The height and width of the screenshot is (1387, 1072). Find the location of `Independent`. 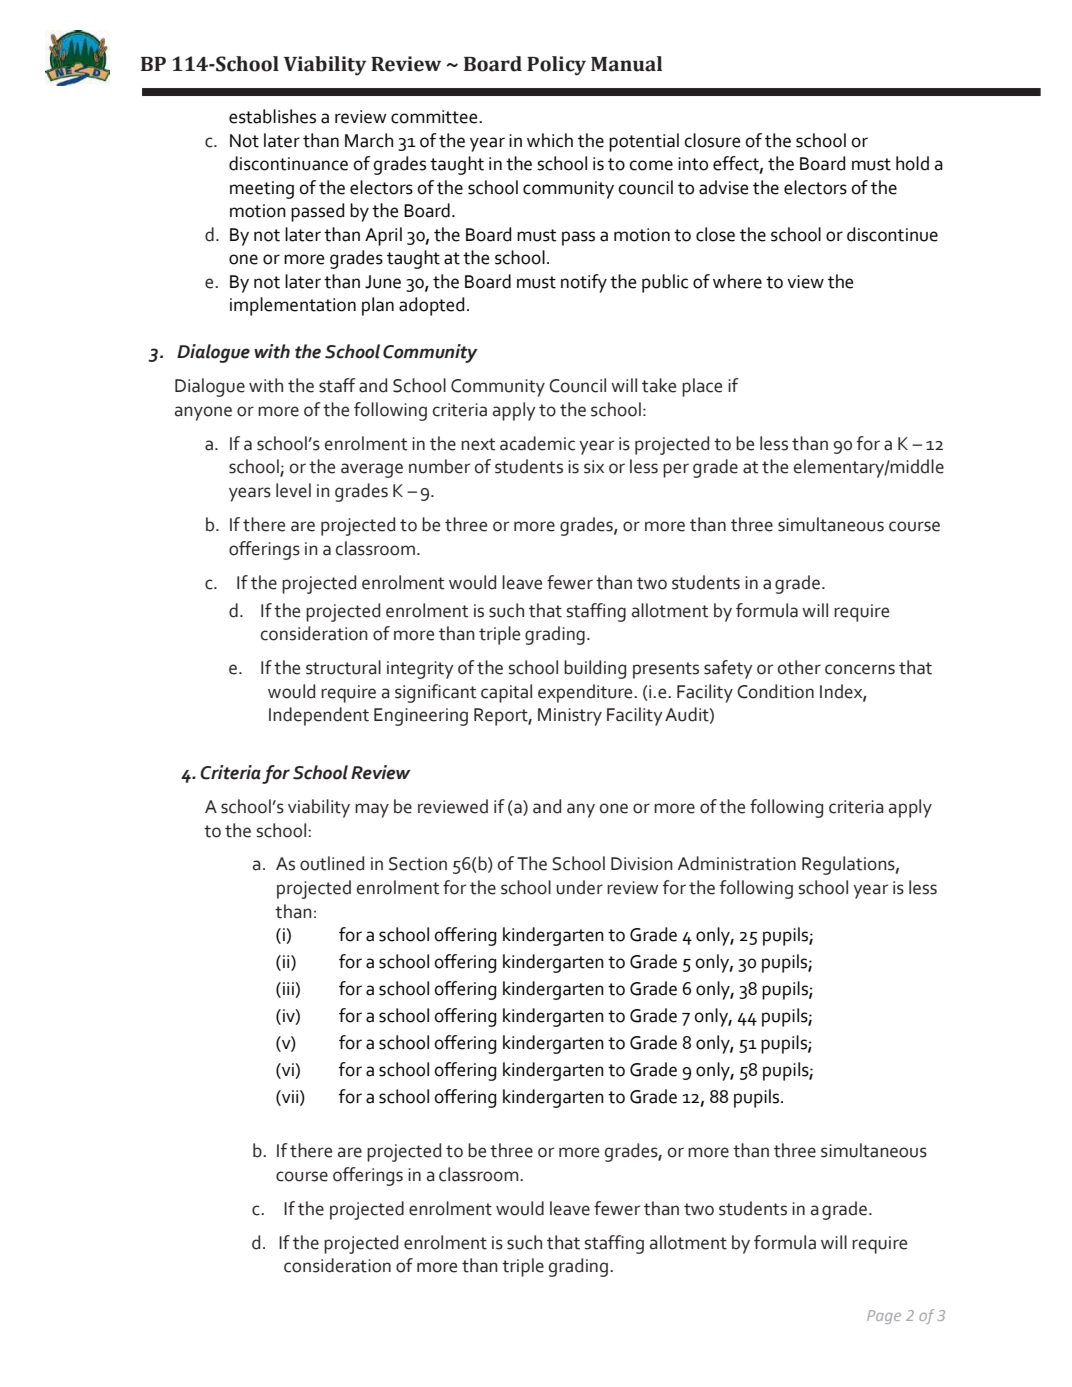

Independent is located at coordinates (319, 716).
